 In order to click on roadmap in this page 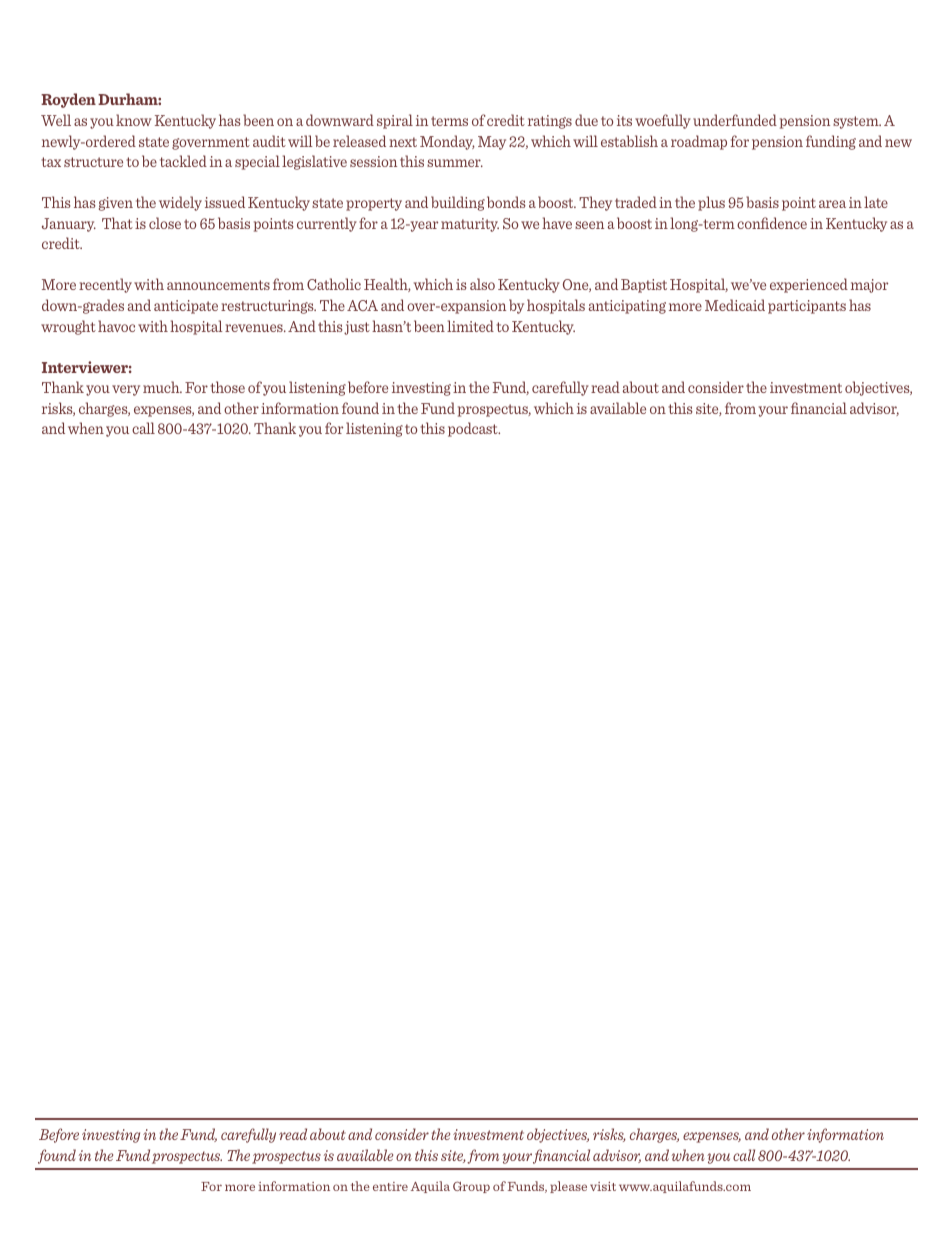, I will do `click(699, 142)`.
